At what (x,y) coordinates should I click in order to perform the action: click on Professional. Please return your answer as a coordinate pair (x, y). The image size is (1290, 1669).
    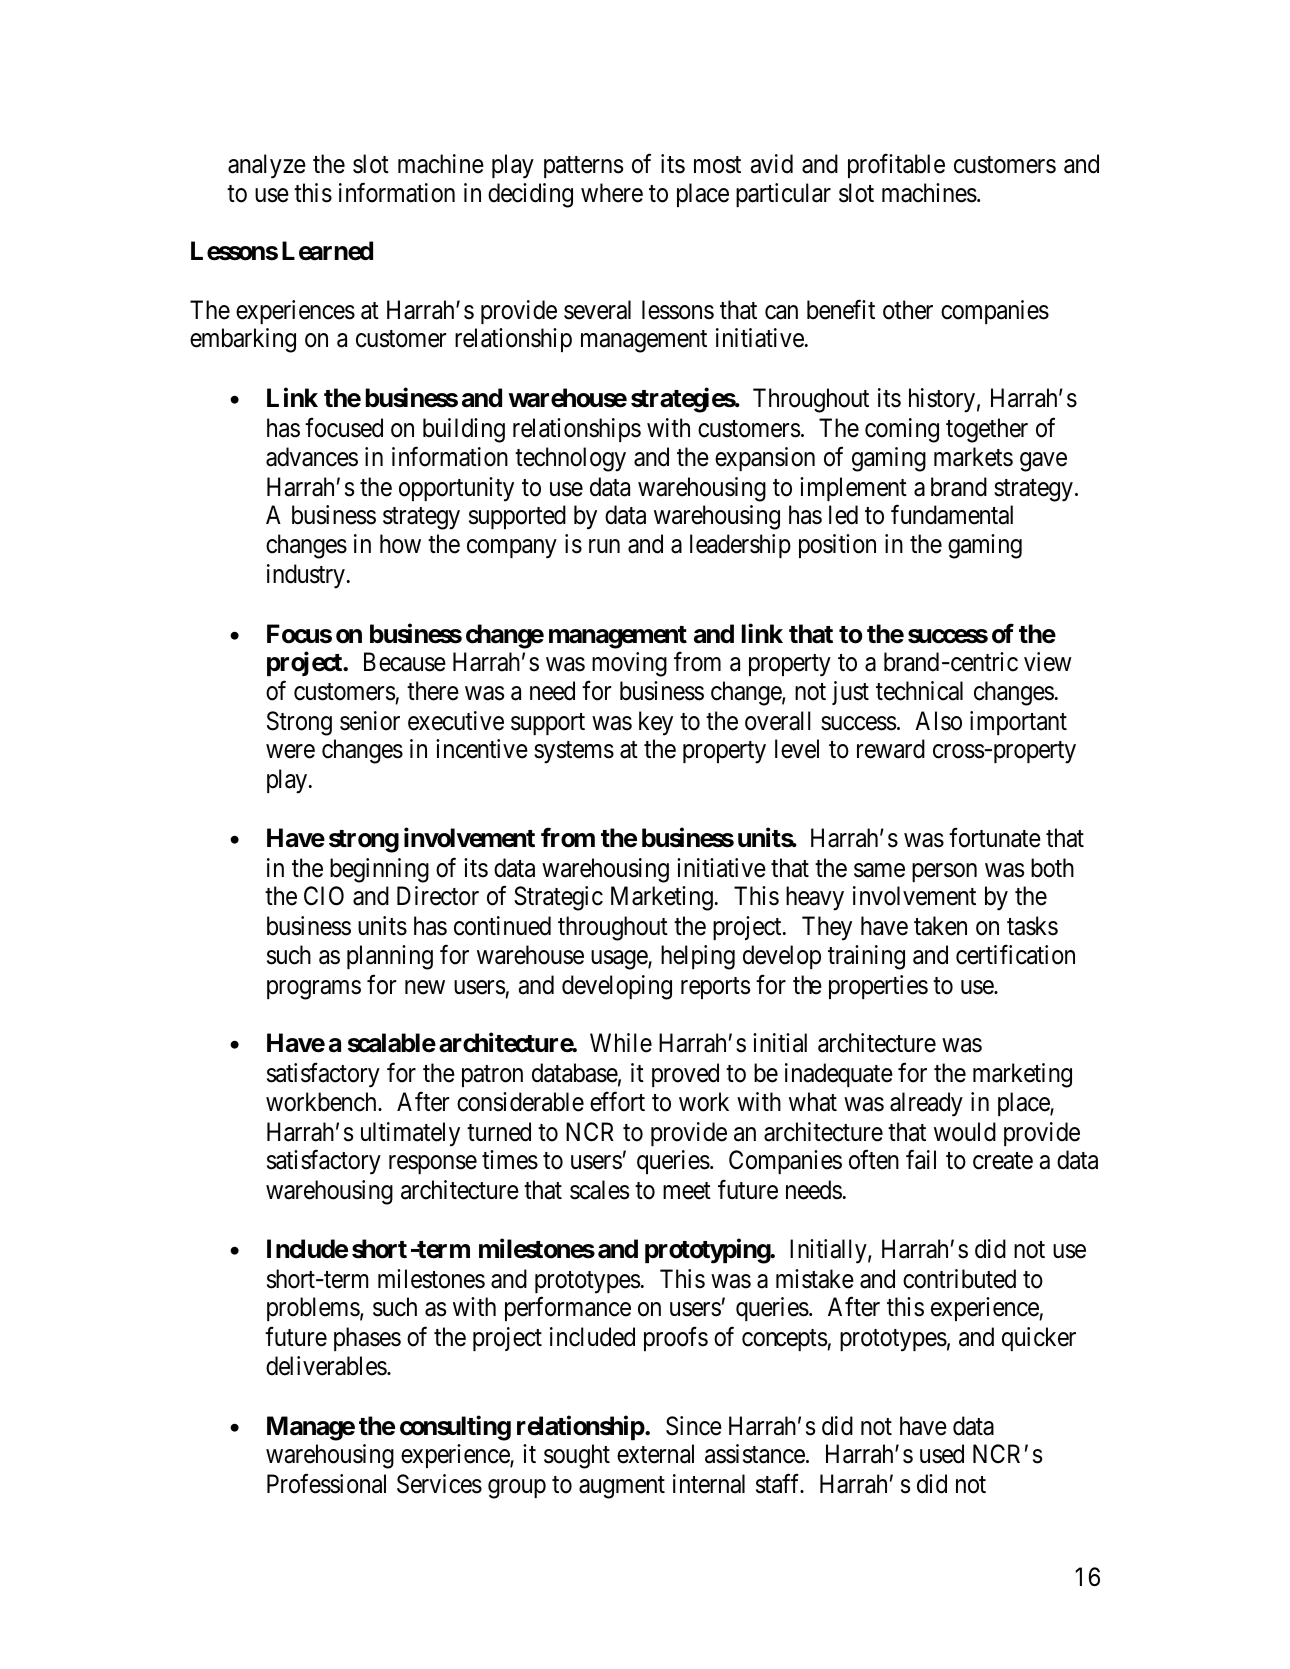
    Looking at the image, I should click on (326, 1484).
